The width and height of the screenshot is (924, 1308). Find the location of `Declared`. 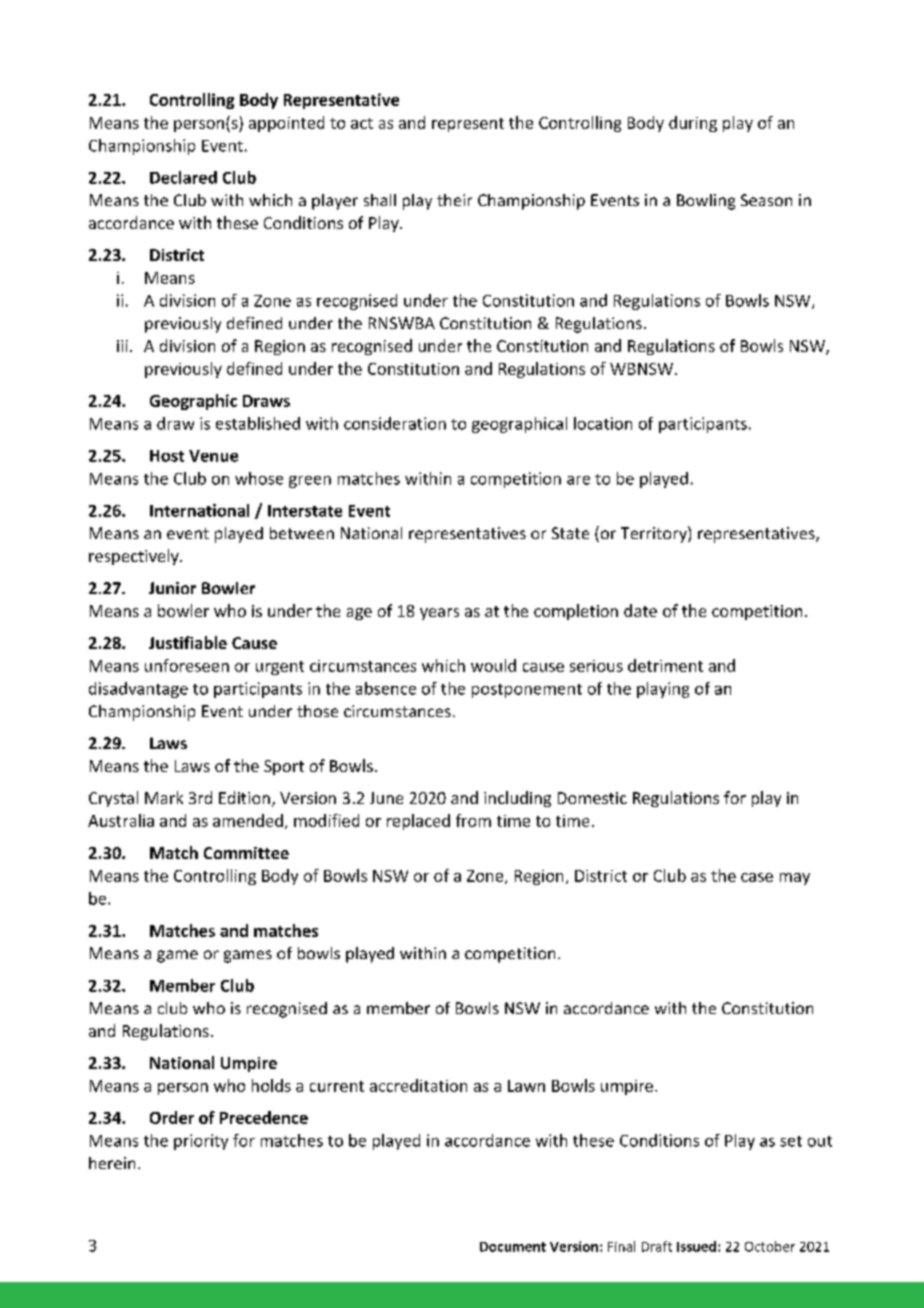

Declared is located at coordinates (183, 177).
